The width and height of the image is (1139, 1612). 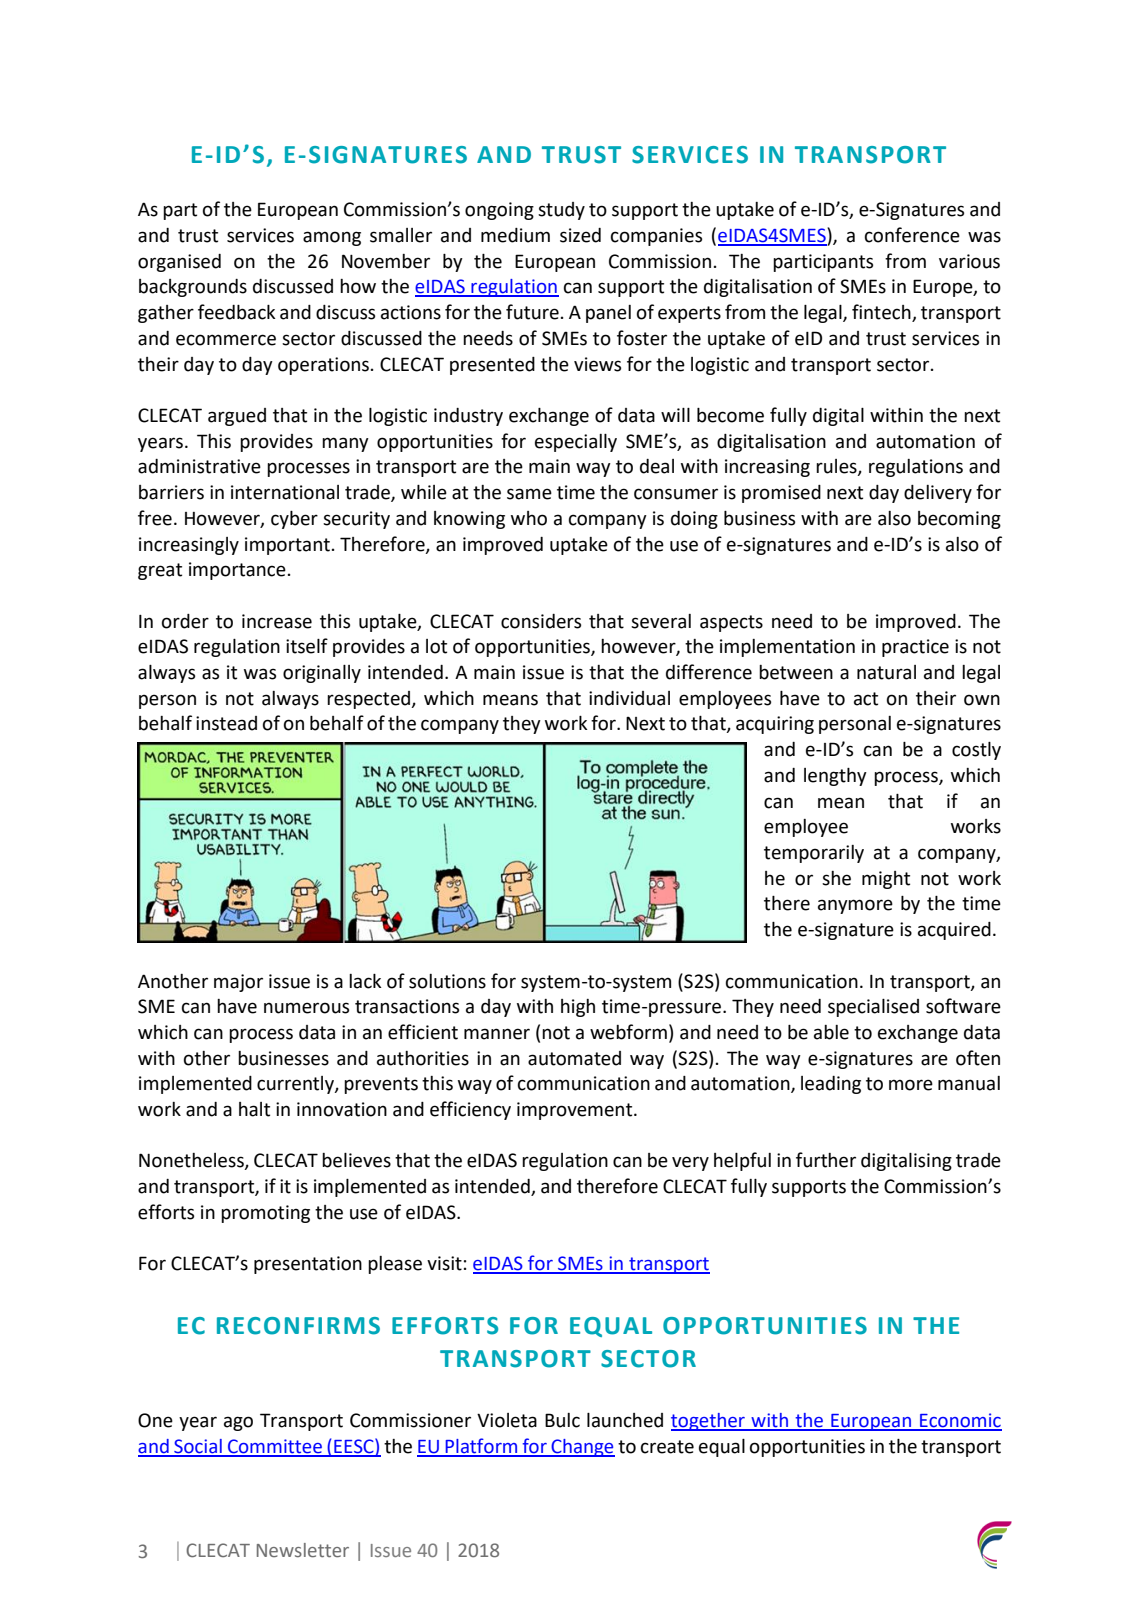 What do you see at coordinates (179, 263) in the image?
I see `organised` at bounding box center [179, 263].
